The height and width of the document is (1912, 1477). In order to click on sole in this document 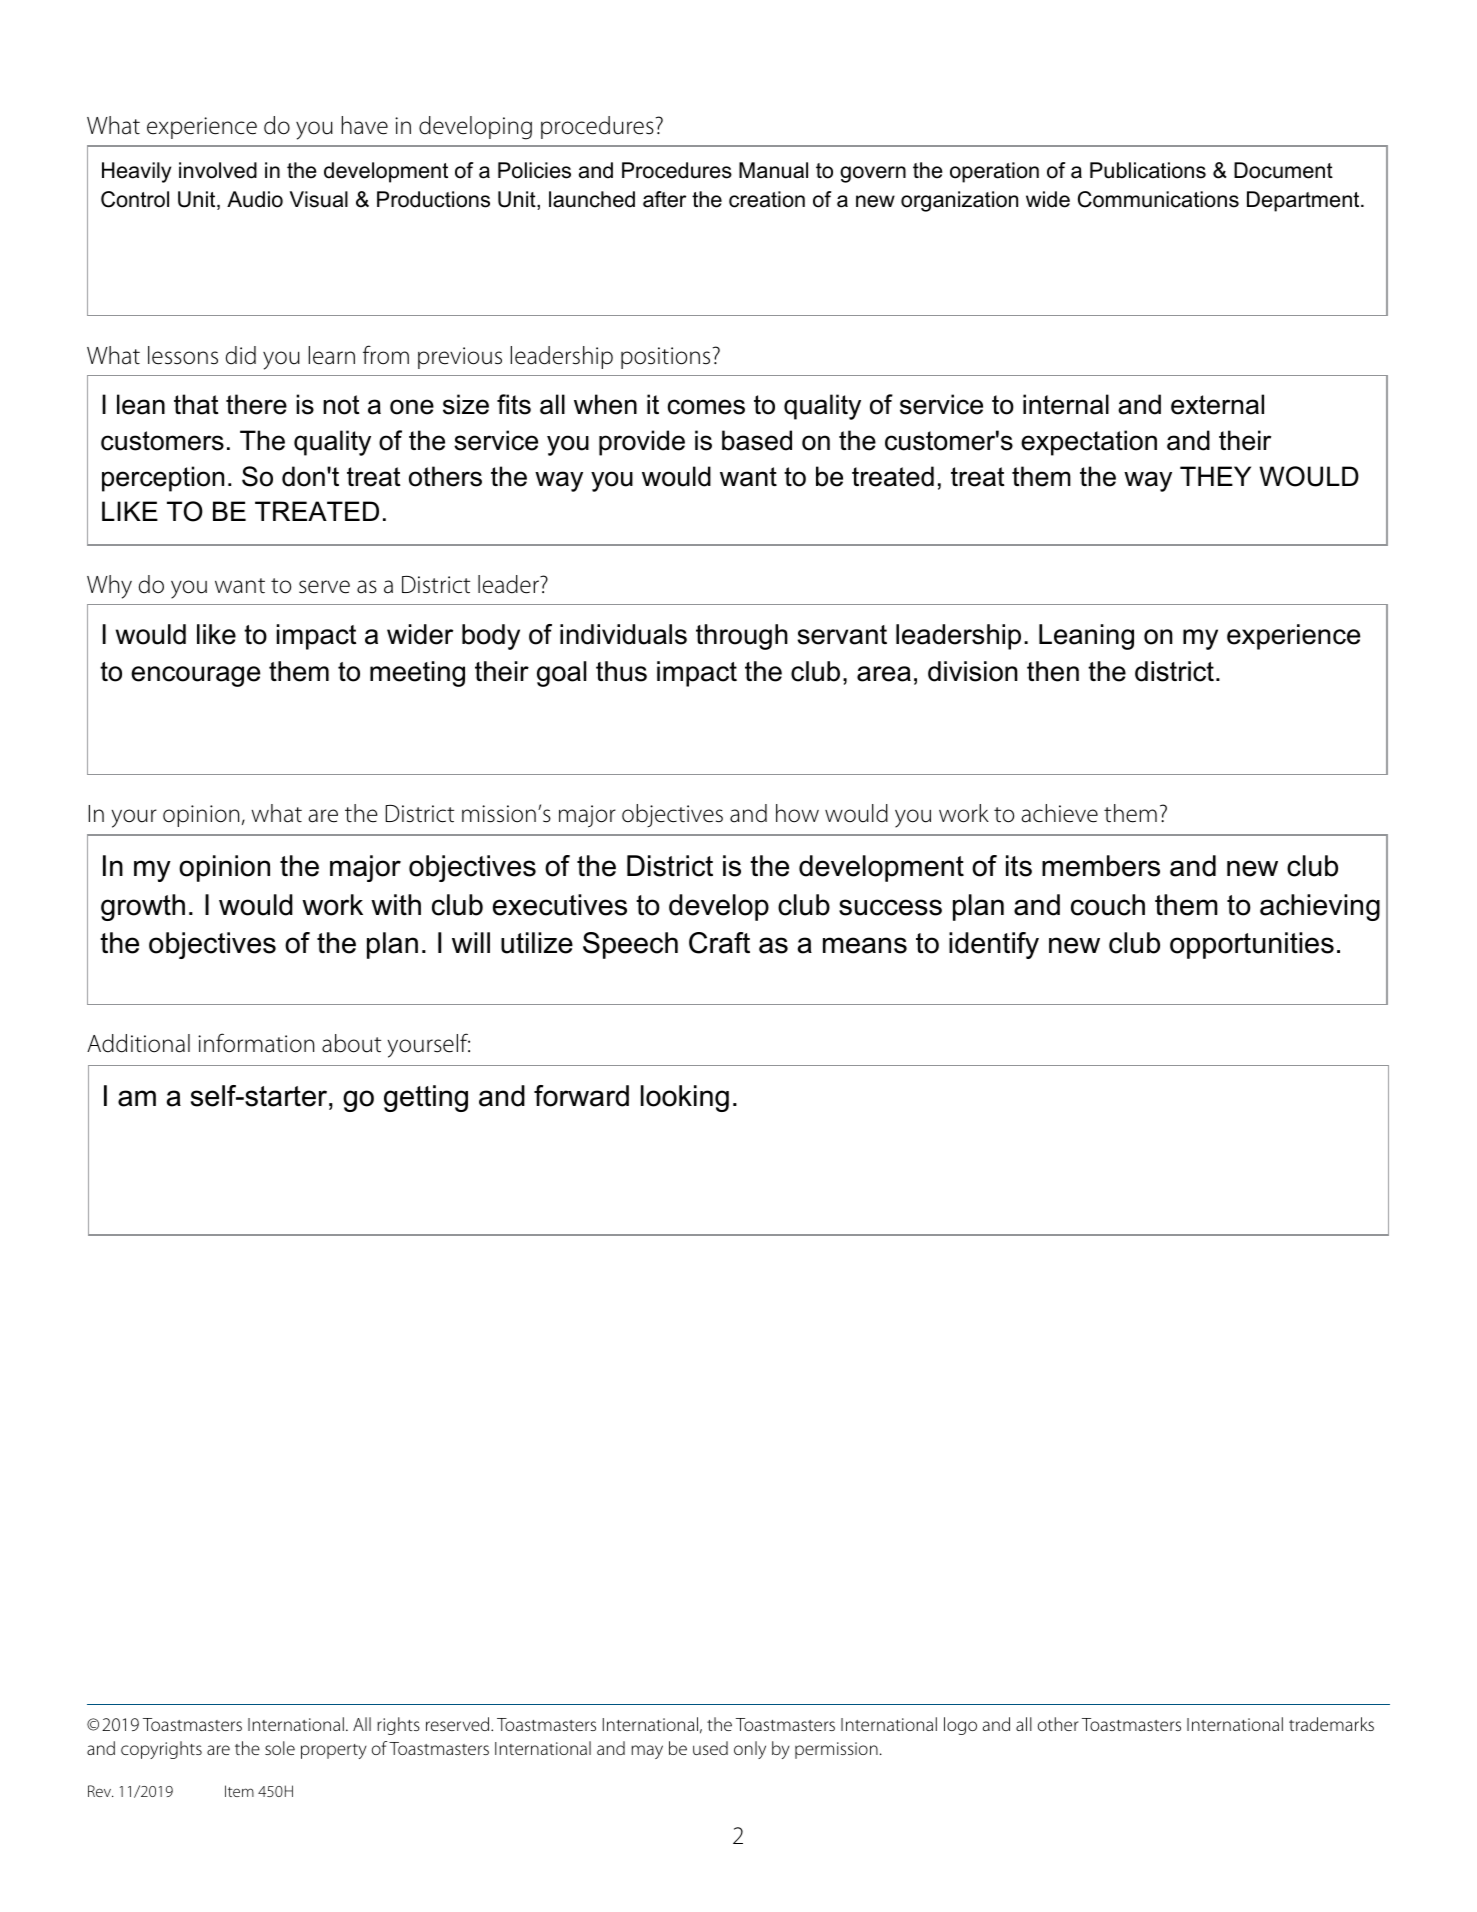, I will do `click(280, 1748)`.
